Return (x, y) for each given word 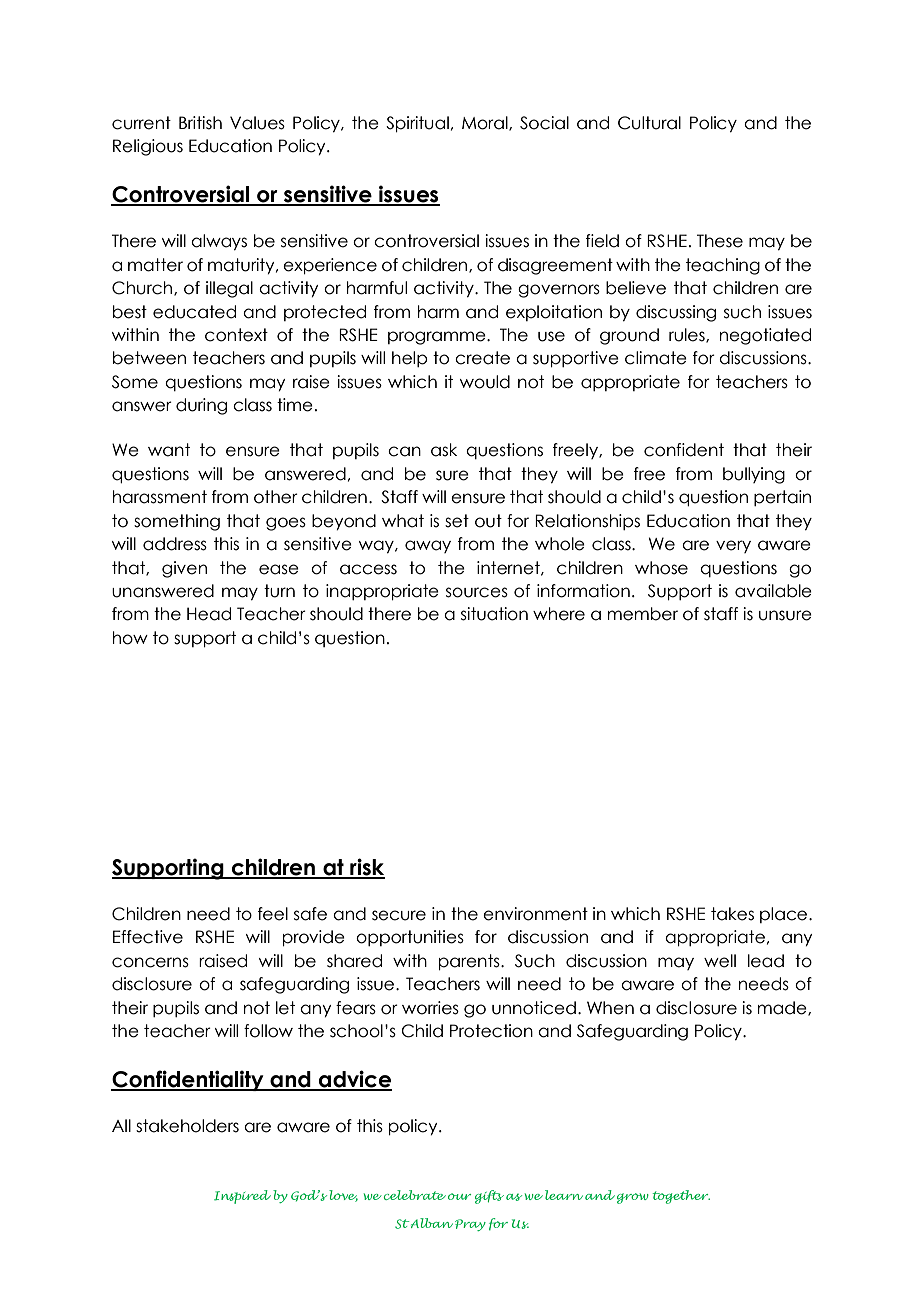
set (457, 521)
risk (366, 868)
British (200, 123)
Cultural (649, 123)
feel (273, 914)
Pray (470, 1225)
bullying (754, 475)
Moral (486, 123)
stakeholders (187, 1126)
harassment (160, 497)
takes (732, 914)
